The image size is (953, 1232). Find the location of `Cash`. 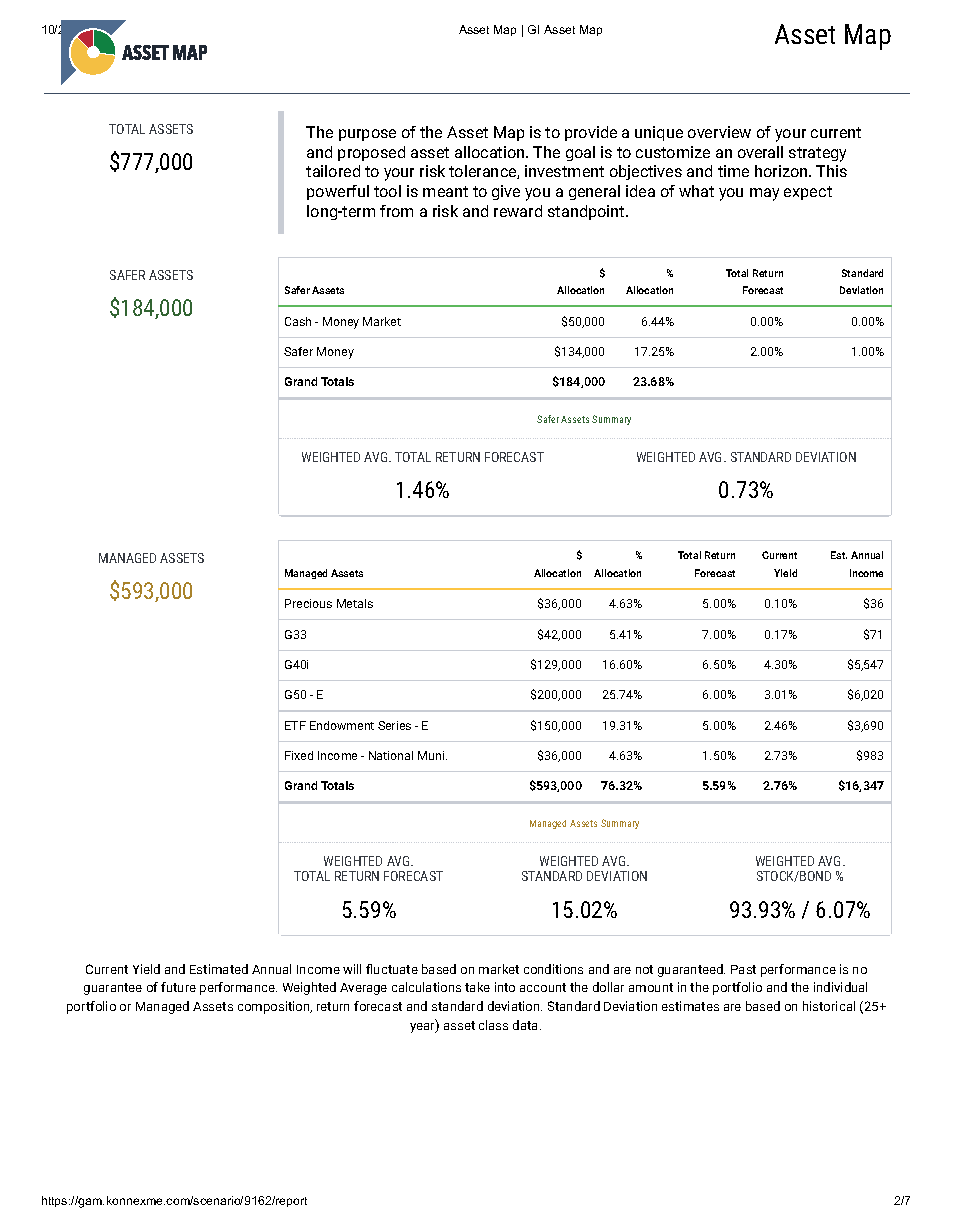

Cash is located at coordinates (298, 321).
